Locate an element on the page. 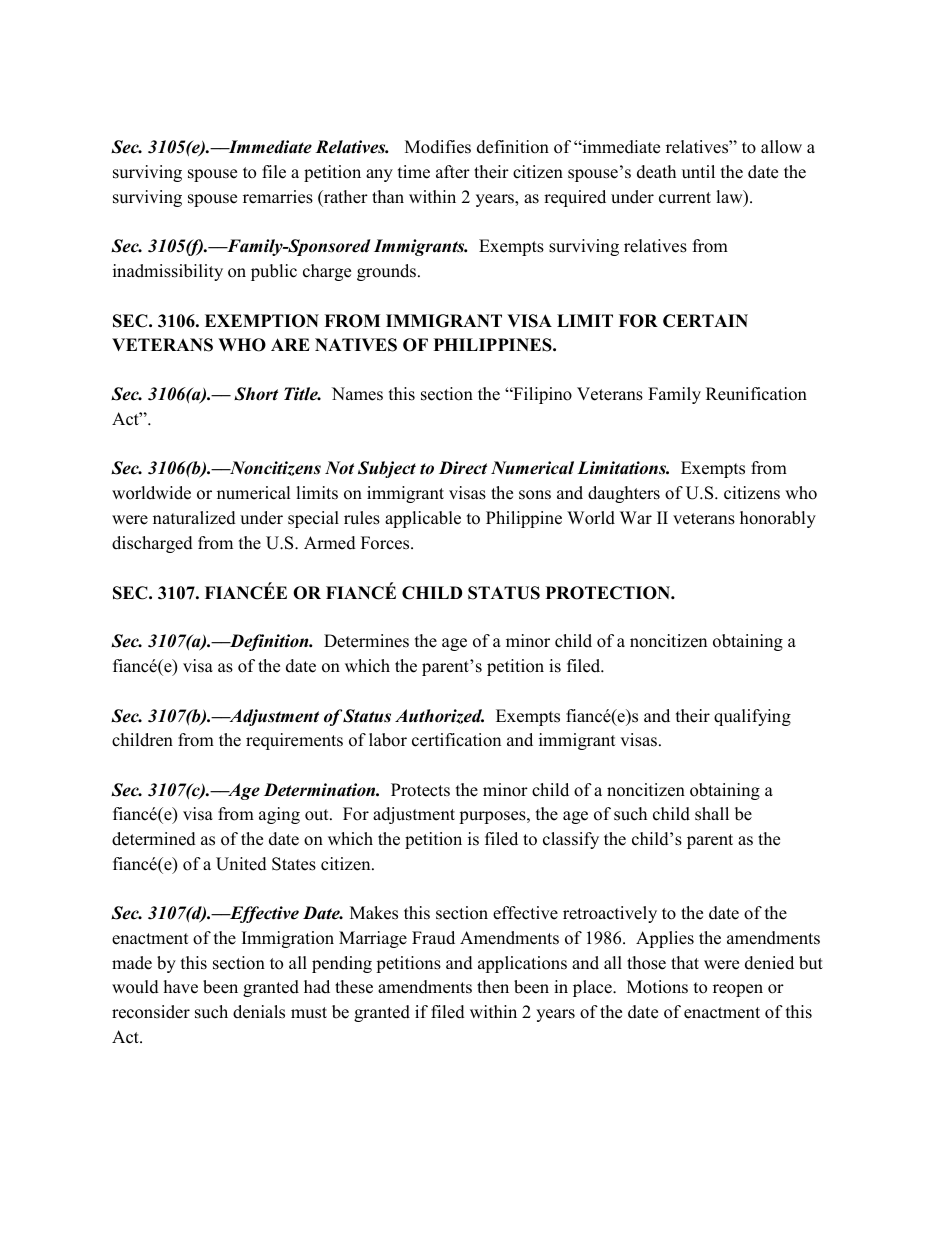  then is located at coordinates (493, 987).
